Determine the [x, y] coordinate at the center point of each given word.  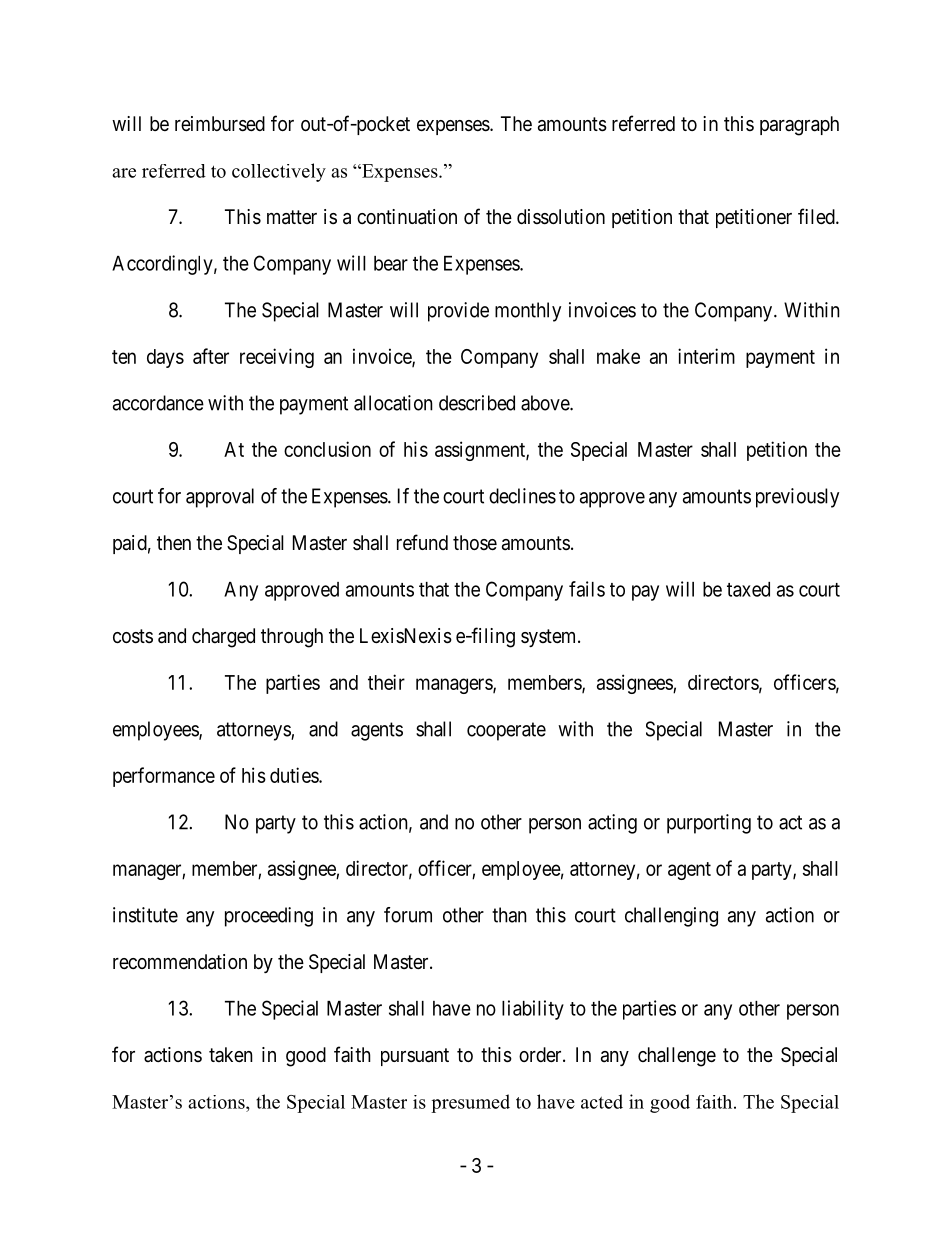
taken [231, 1054]
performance [164, 777]
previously [797, 498]
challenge [677, 1057]
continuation [407, 217]
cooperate [506, 731]
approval [220, 498]
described [477, 403]
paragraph [799, 126]
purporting [709, 824]
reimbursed [220, 124]
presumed [470, 1103]
